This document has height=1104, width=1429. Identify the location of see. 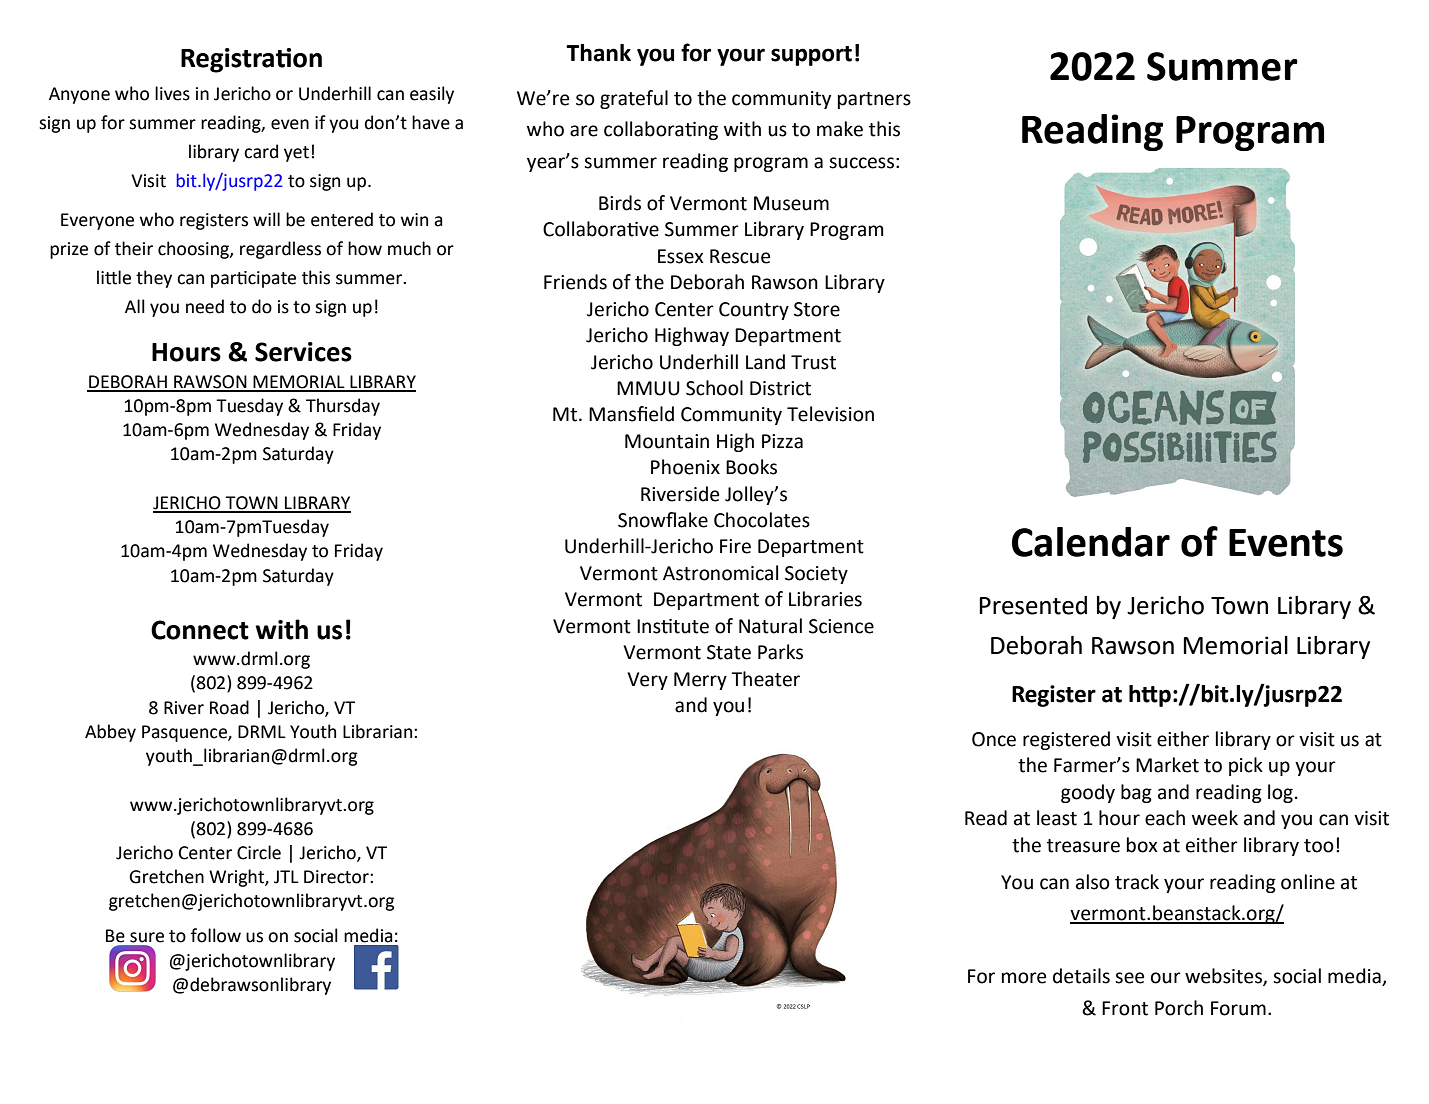
(1129, 978).
